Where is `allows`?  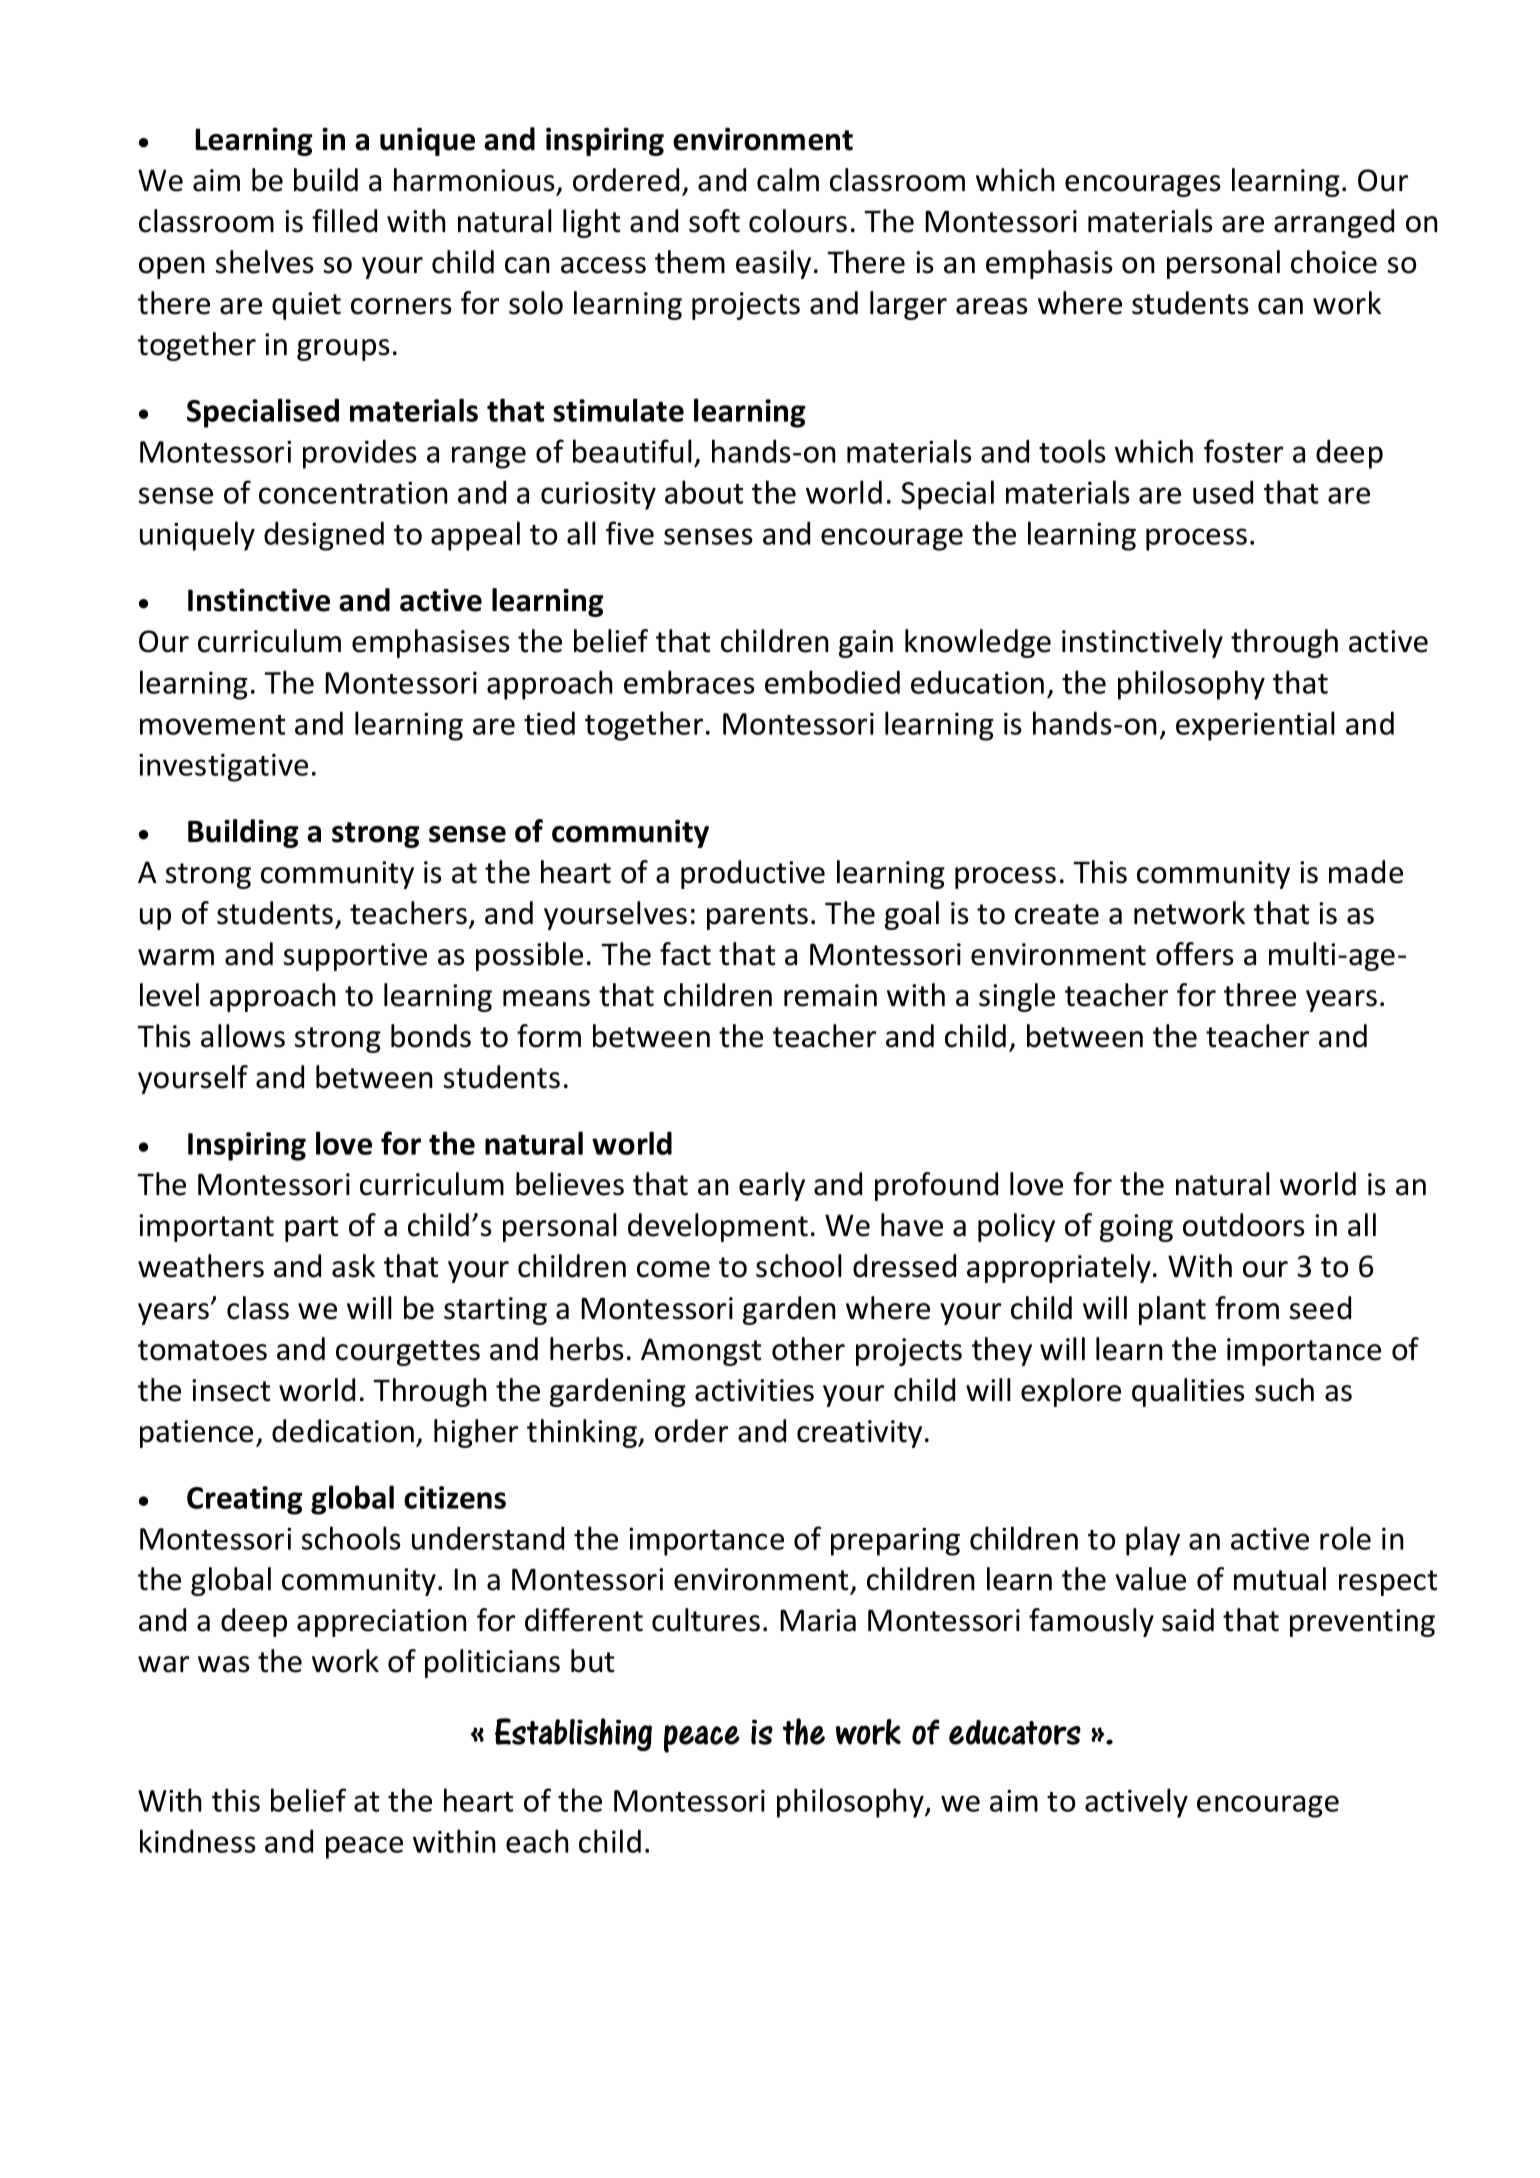
allows is located at coordinates (243, 1036).
